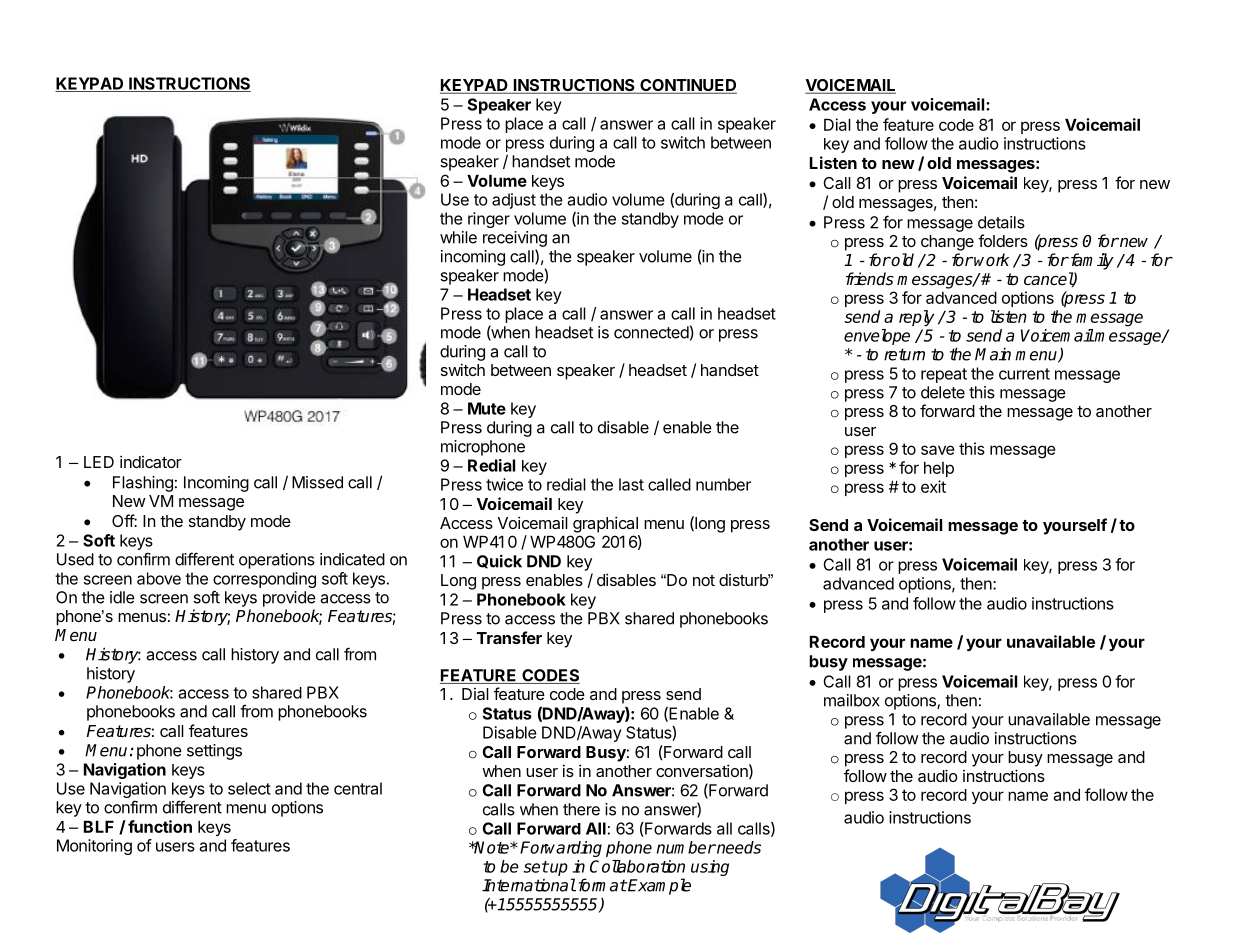  Describe the element at coordinates (687, 86) in the image. I see `CONTINUED` at that location.
